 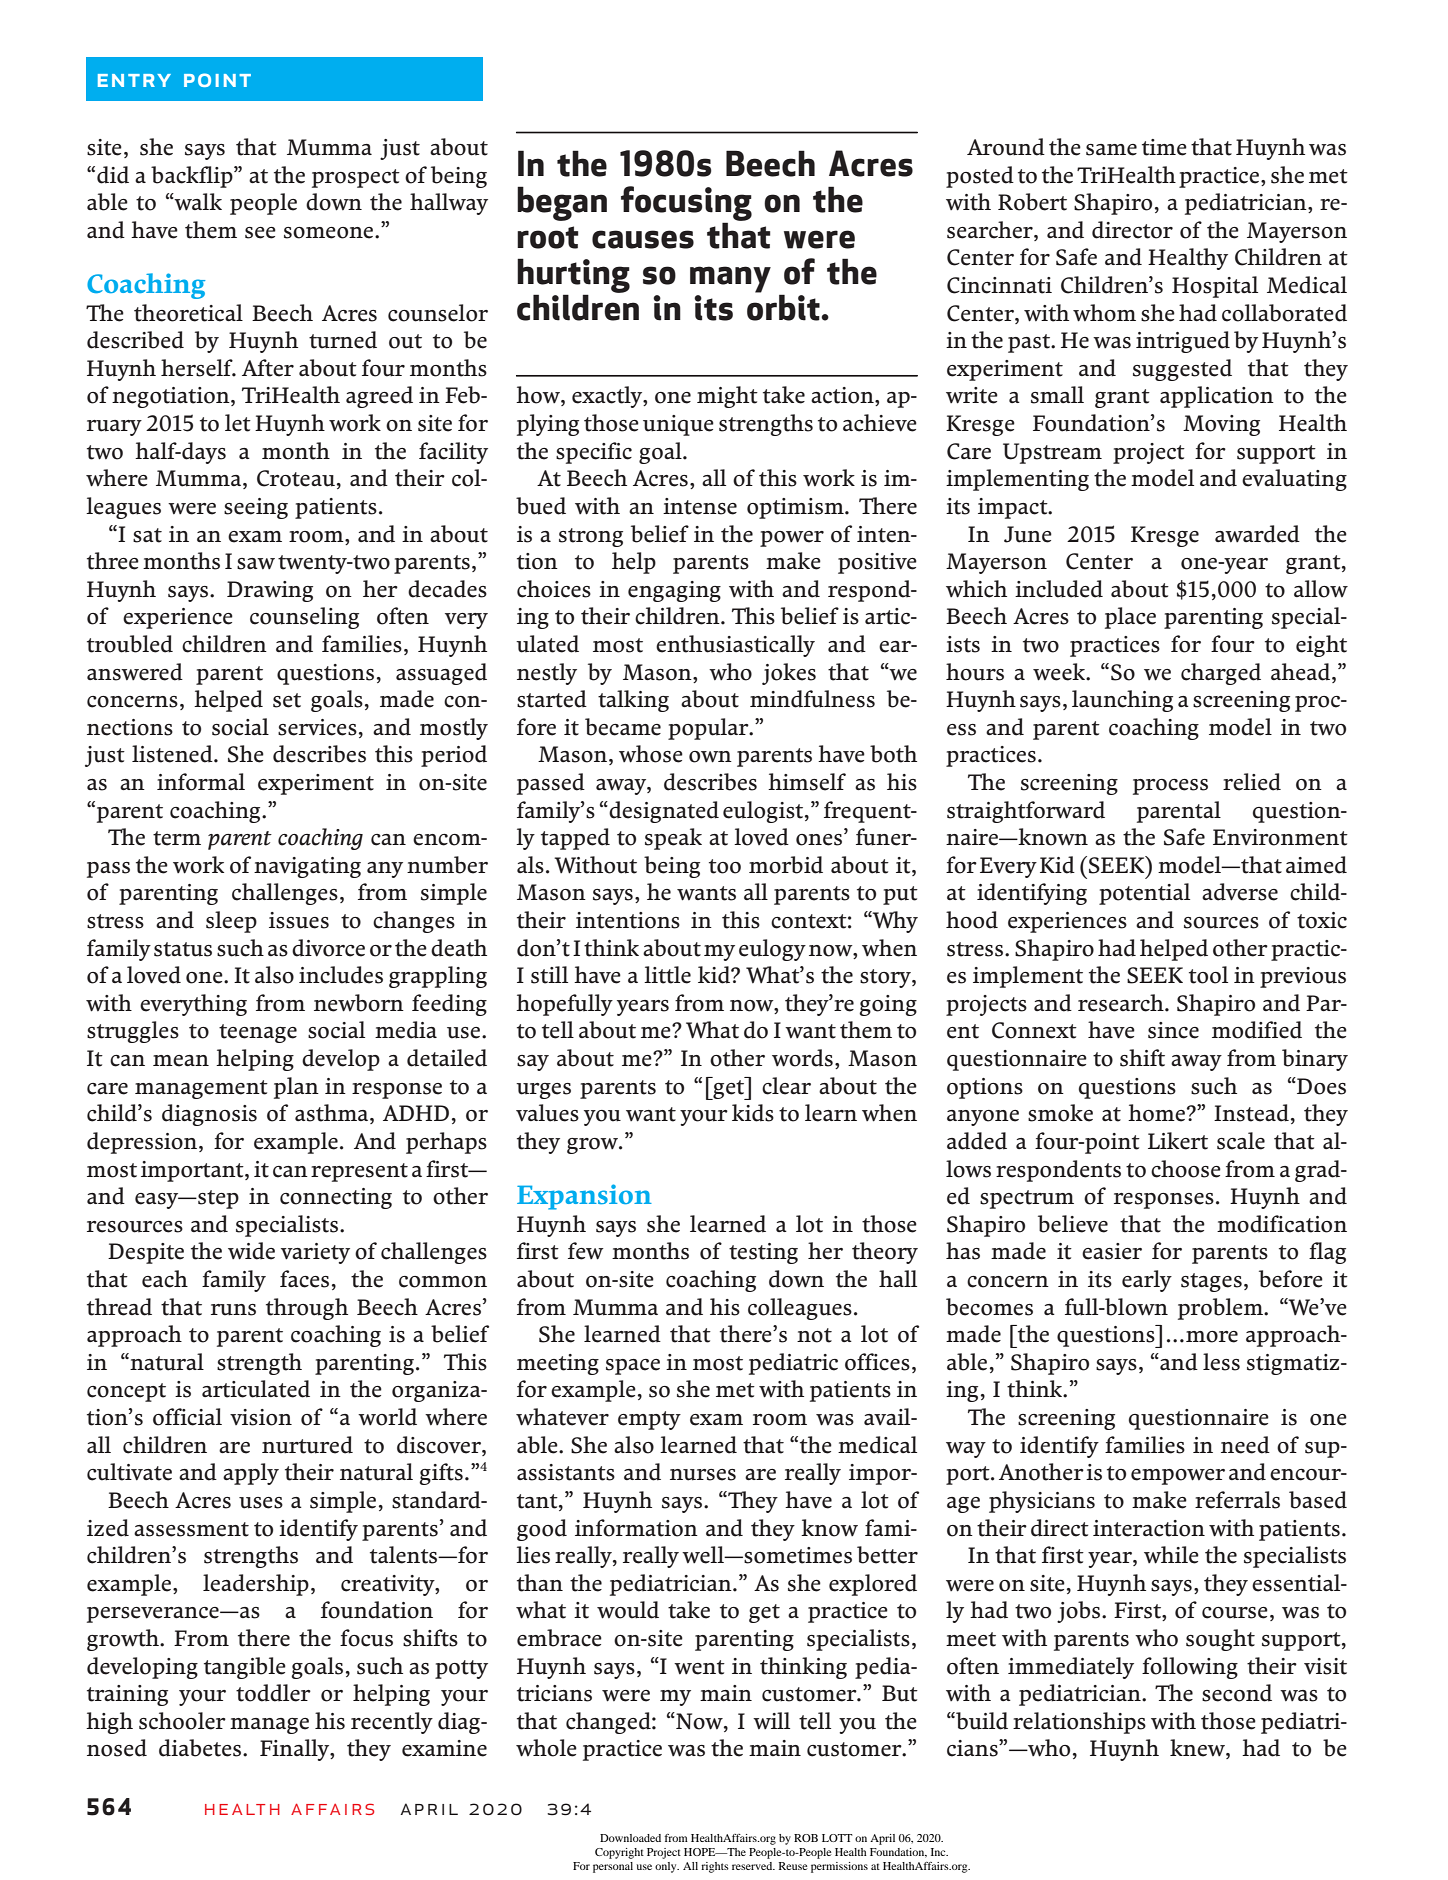 I want to click on engaging, so click(x=674, y=591).
